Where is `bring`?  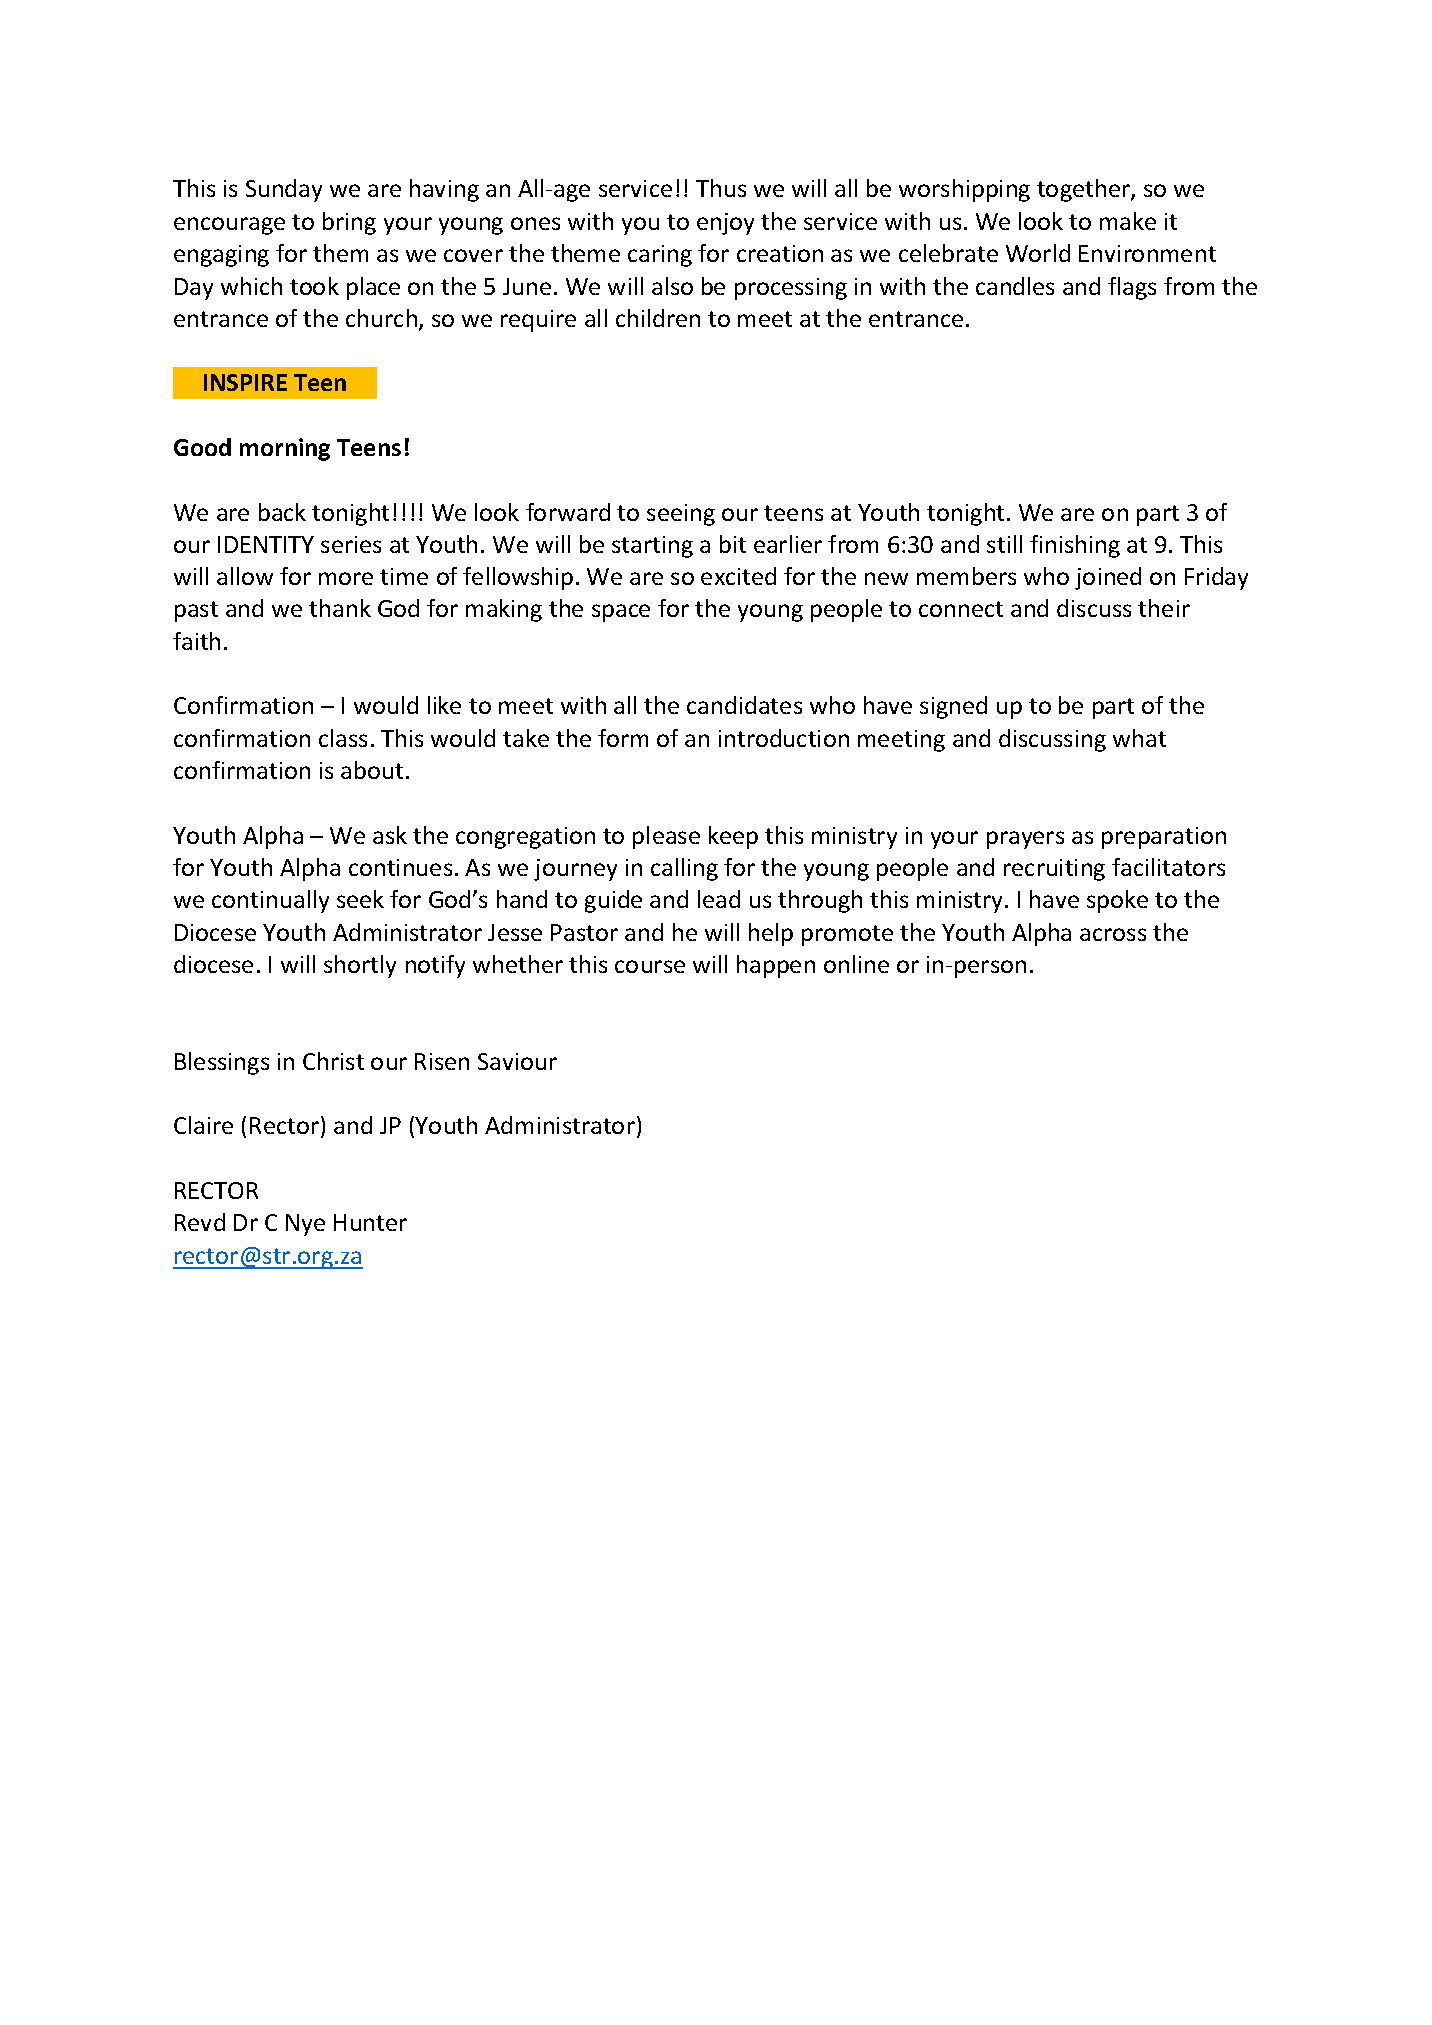
bring is located at coordinates (349, 223).
